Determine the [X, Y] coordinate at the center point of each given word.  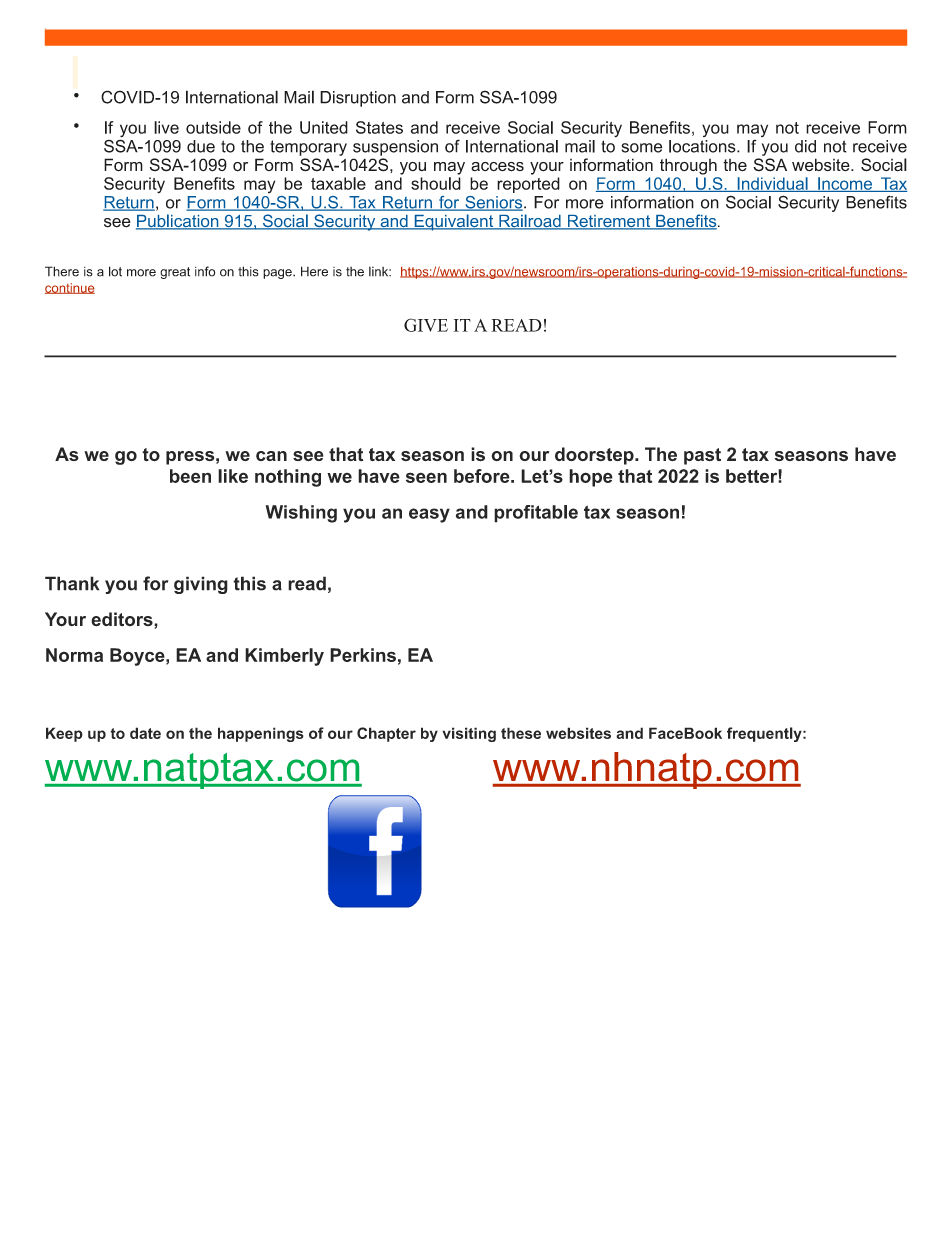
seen [426, 477]
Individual [772, 184]
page [278, 274]
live [166, 127]
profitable [536, 514]
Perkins [363, 655]
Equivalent [454, 222]
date [145, 733]
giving [201, 585]
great [175, 273]
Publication [178, 222]
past [702, 456]
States [379, 127]
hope [591, 478]
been [190, 476]
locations [703, 146]
